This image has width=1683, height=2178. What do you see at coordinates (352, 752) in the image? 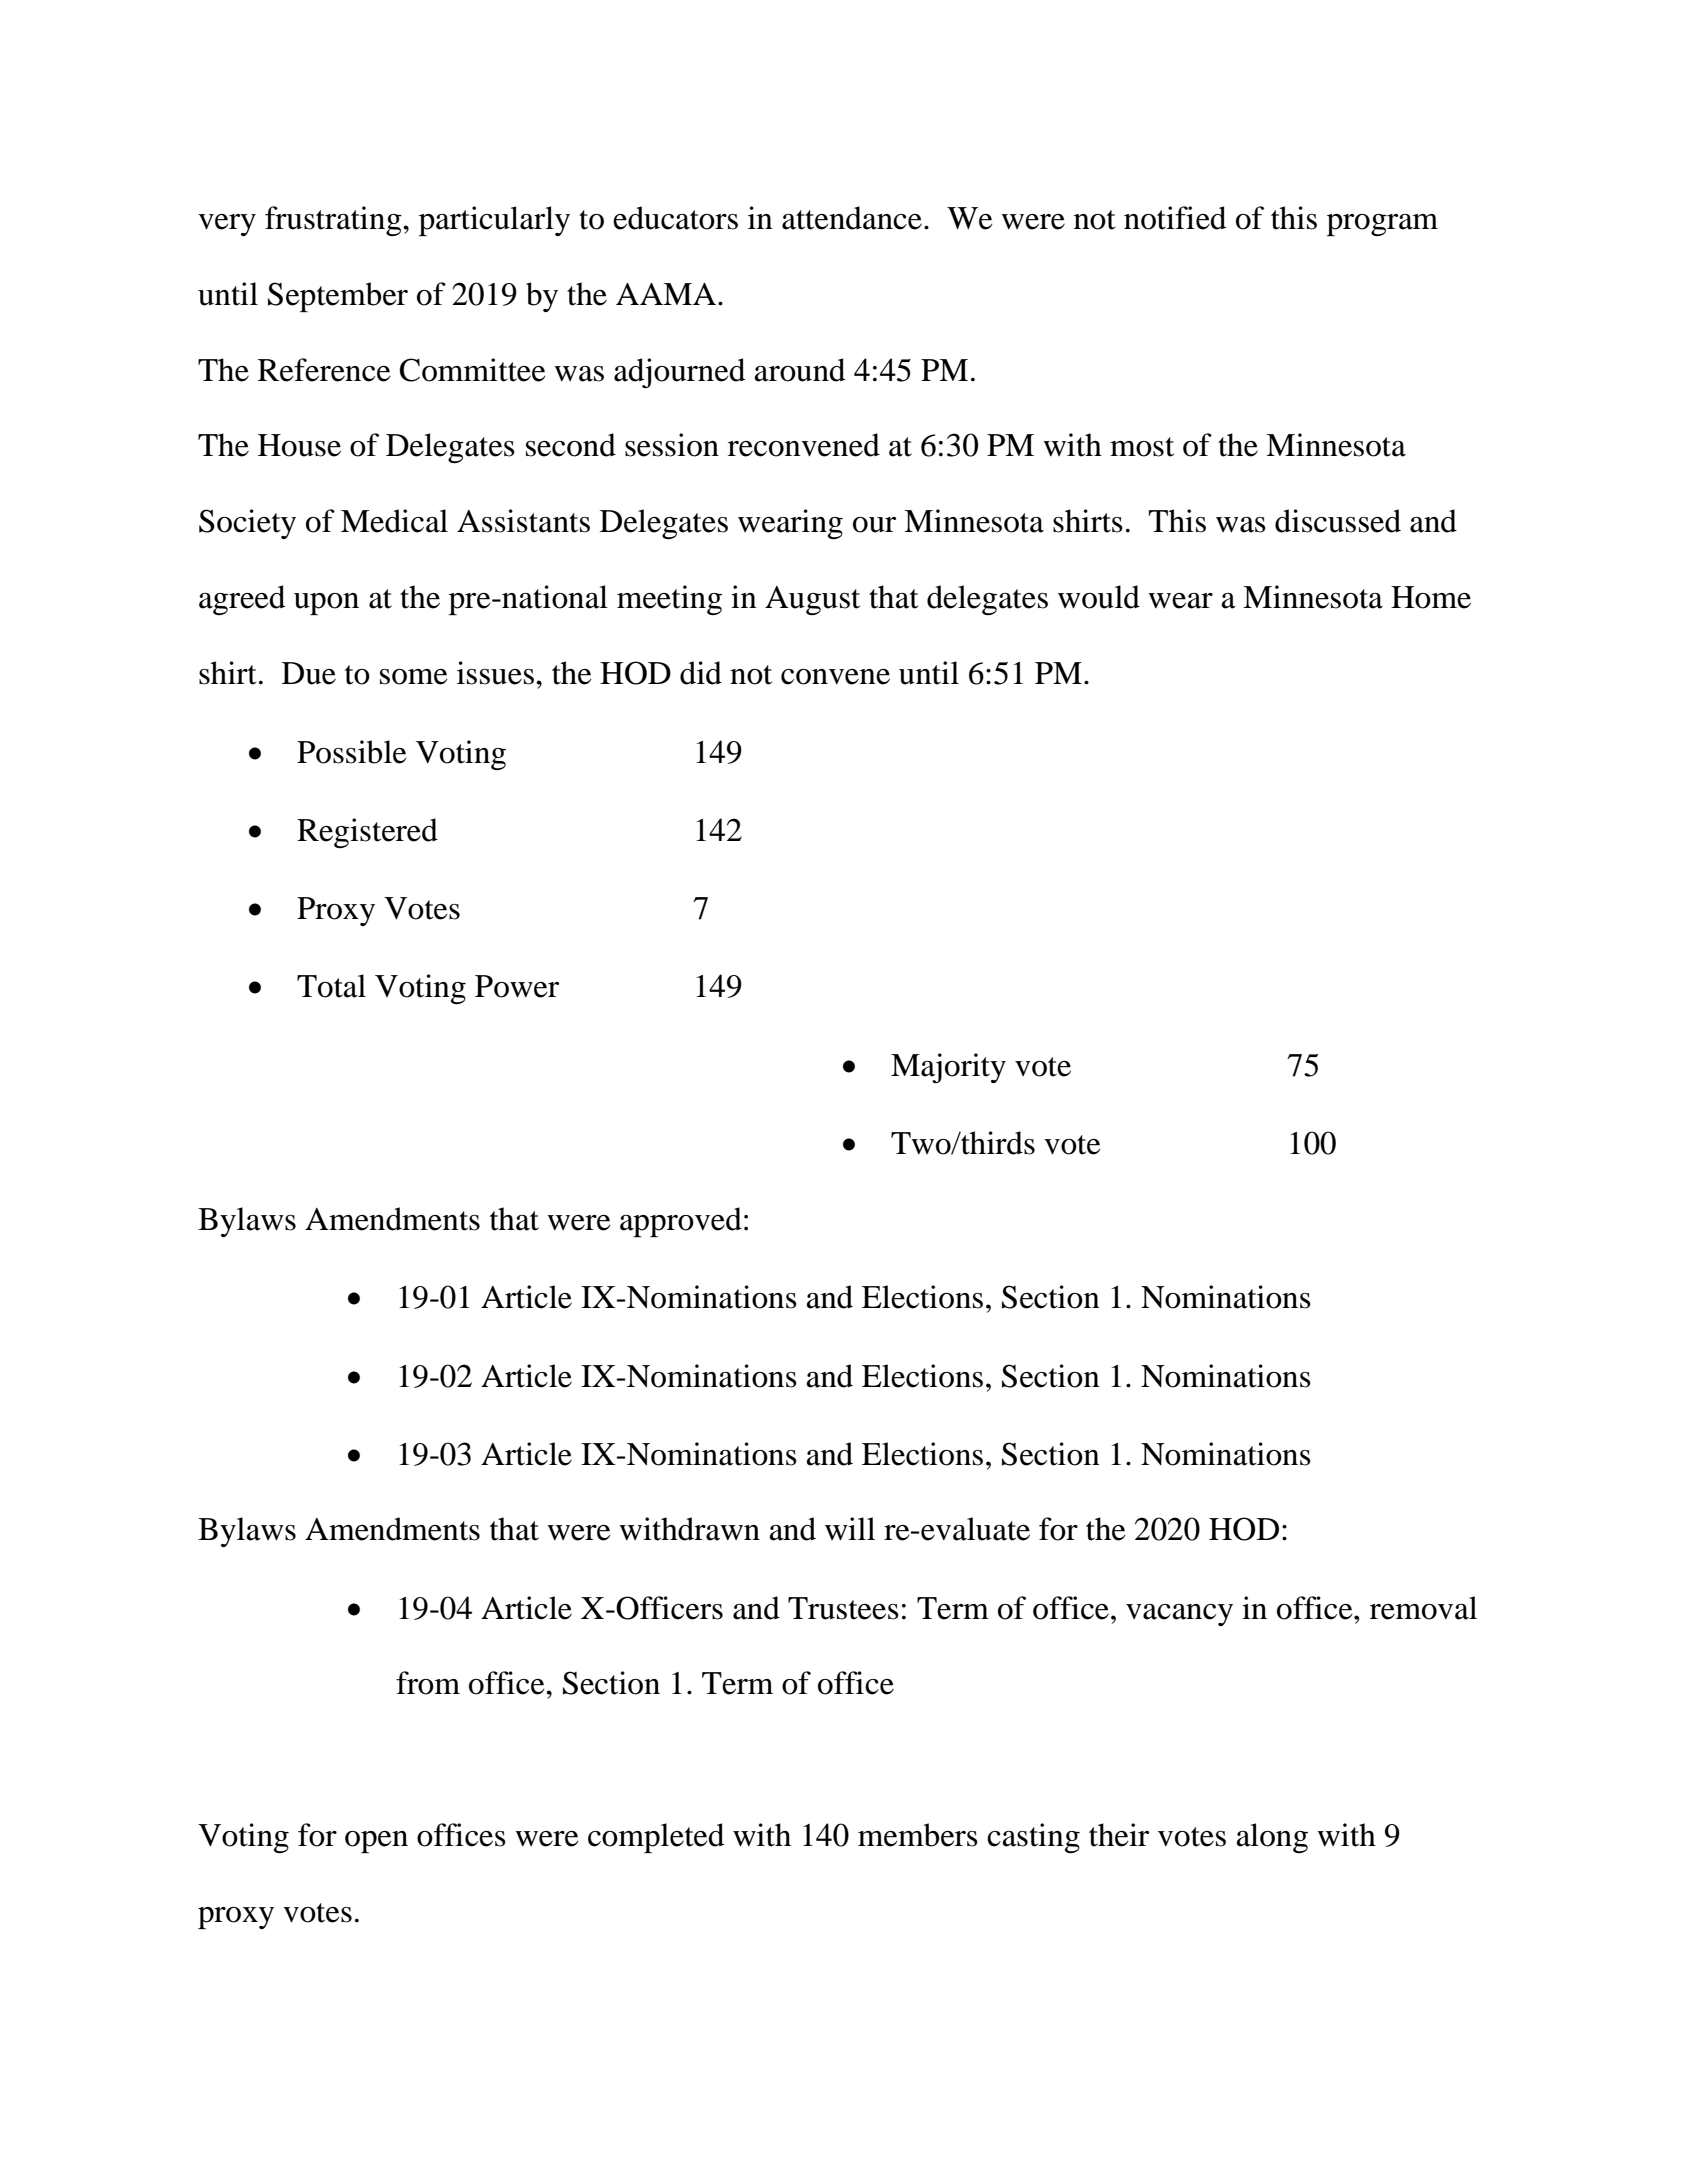
I see `Possible` at bounding box center [352, 752].
